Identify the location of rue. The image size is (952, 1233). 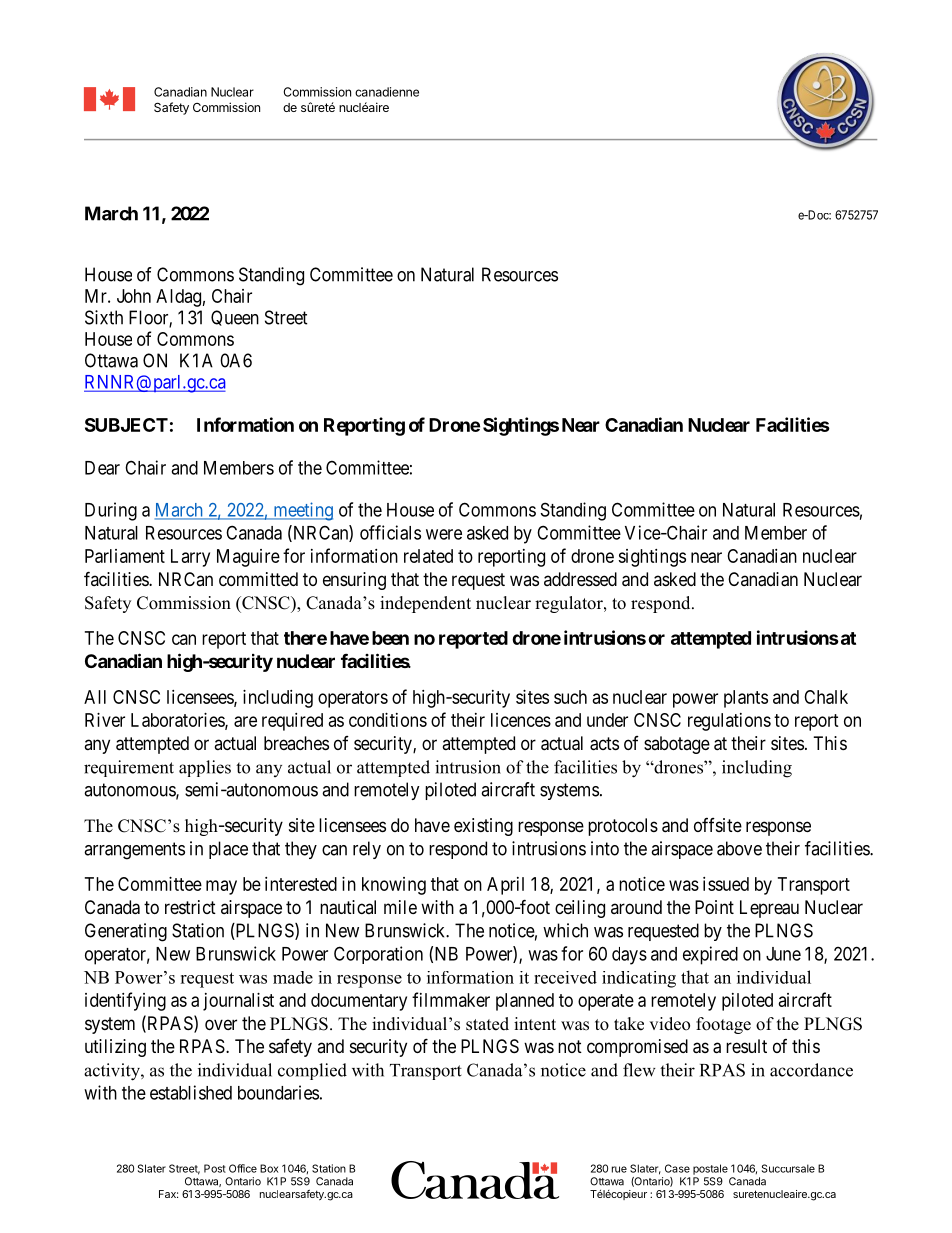
(619, 1169).
